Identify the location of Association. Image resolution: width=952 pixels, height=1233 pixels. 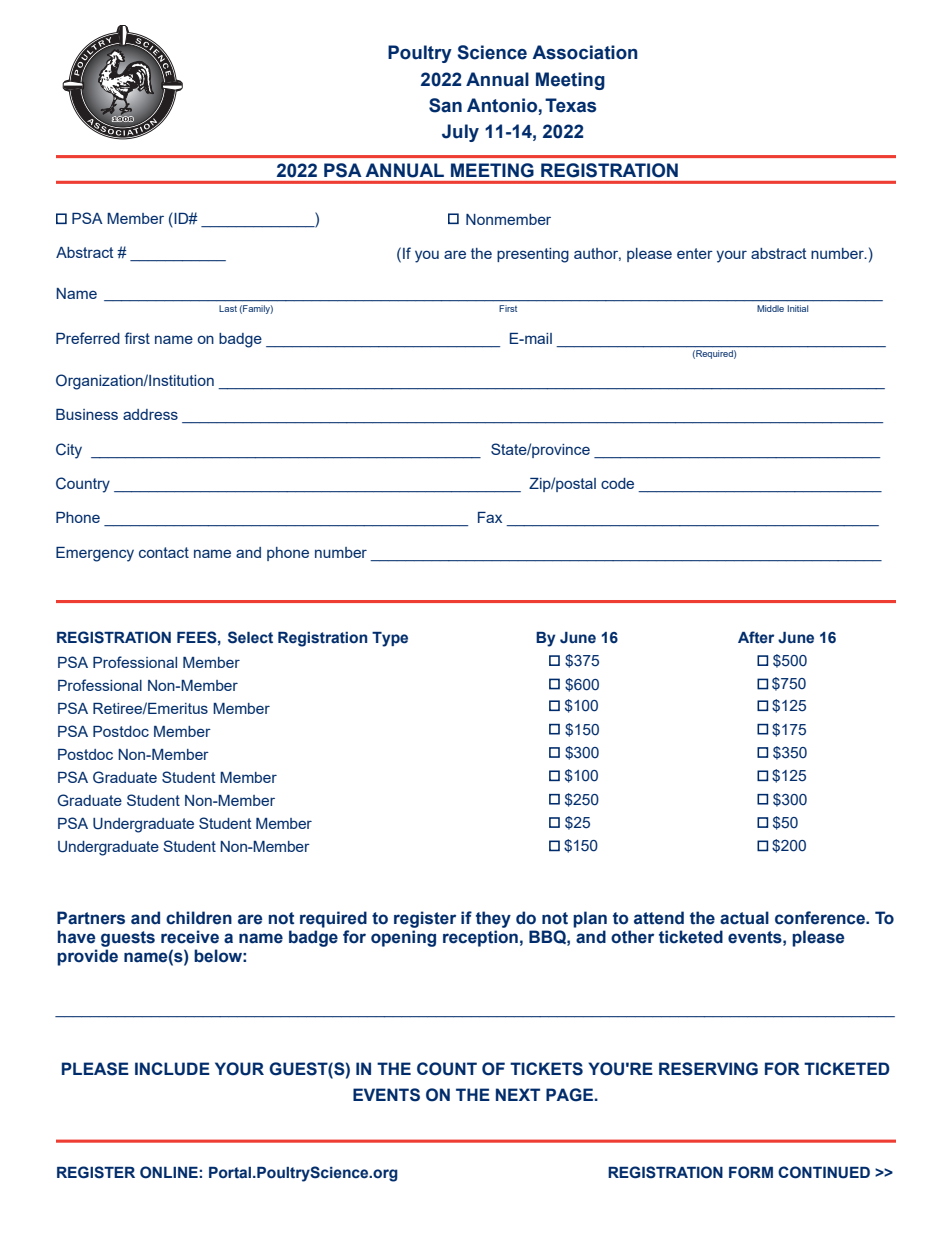
(585, 52).
